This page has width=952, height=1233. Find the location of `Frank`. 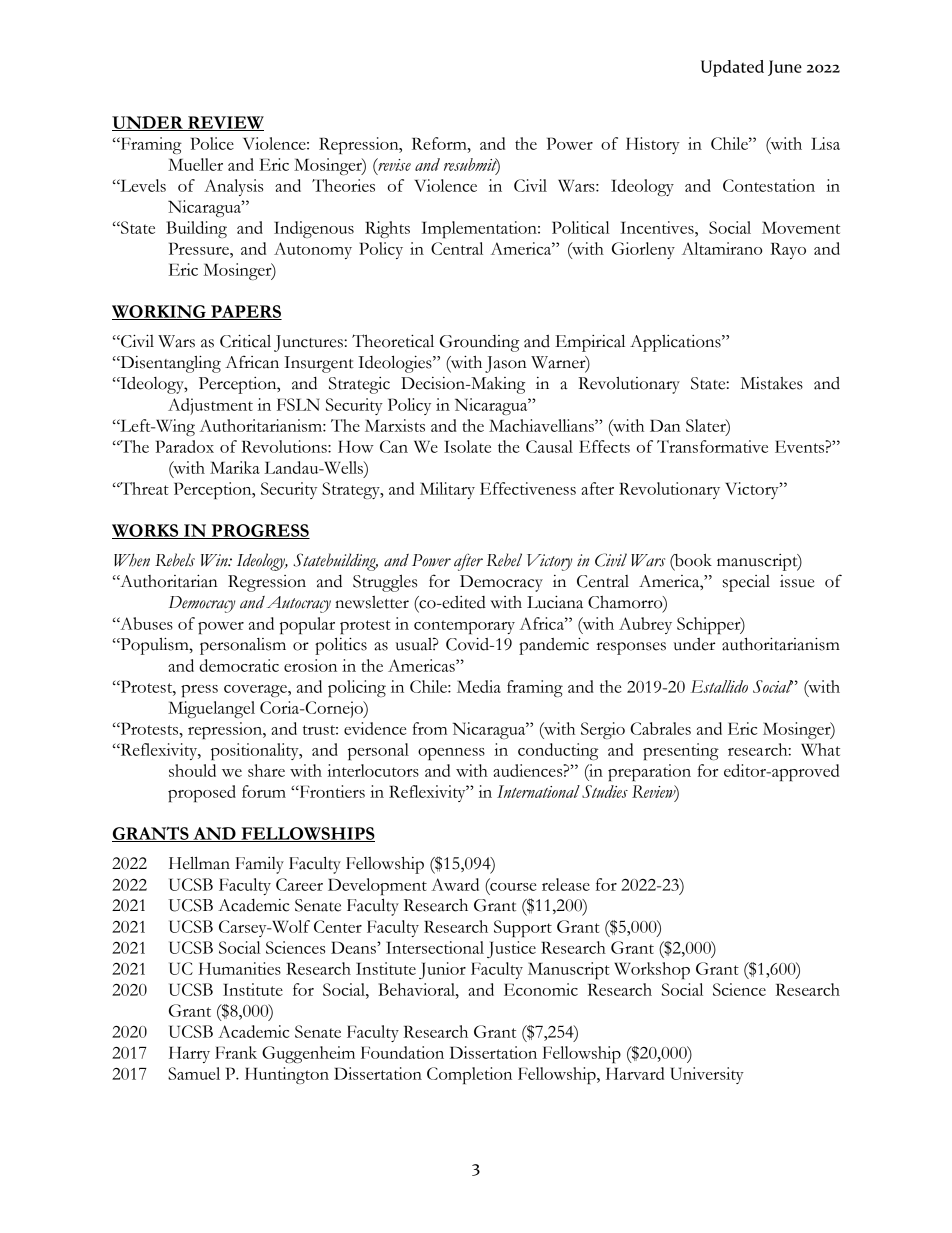

Frank is located at coordinates (236, 1052).
